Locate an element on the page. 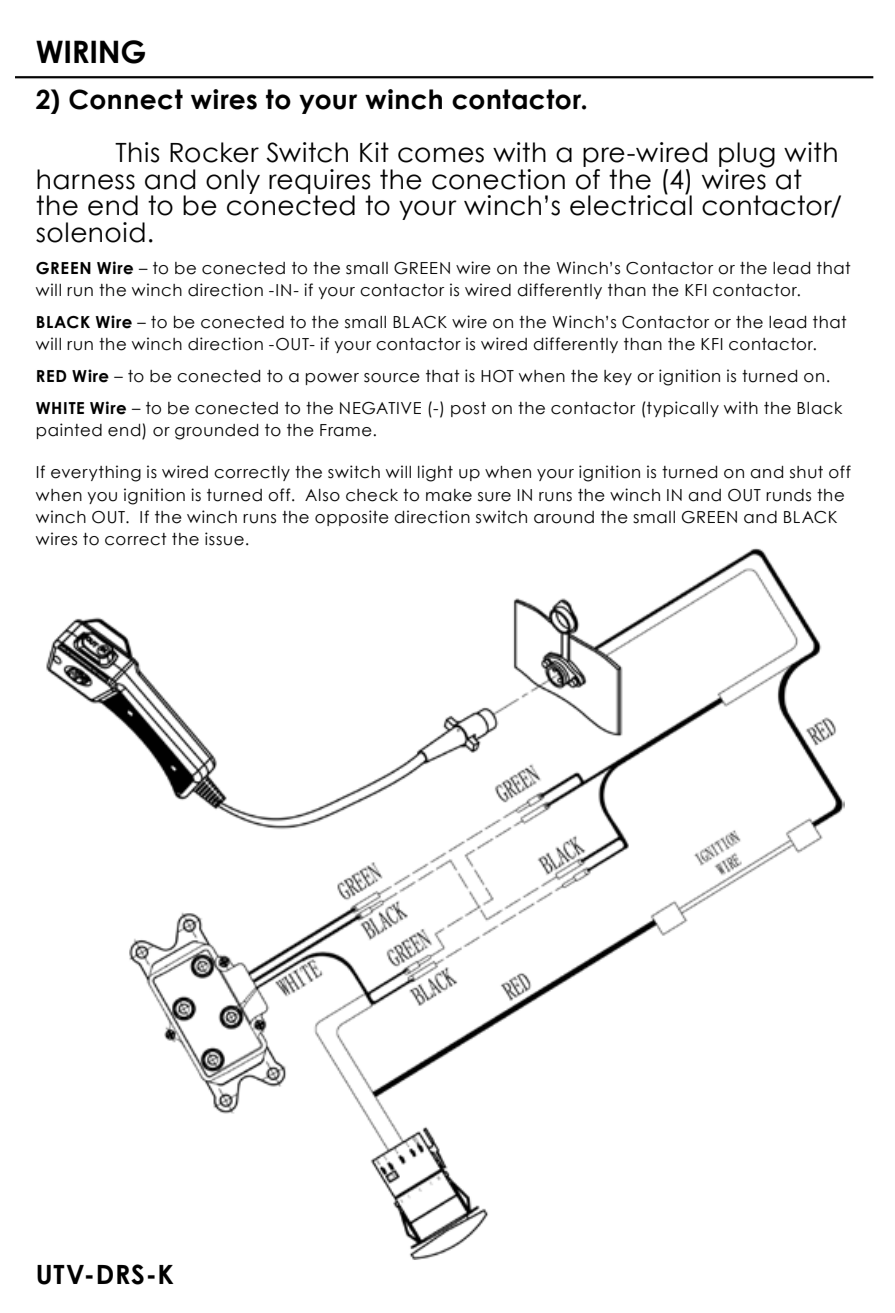  opposite is located at coordinates (352, 518).
